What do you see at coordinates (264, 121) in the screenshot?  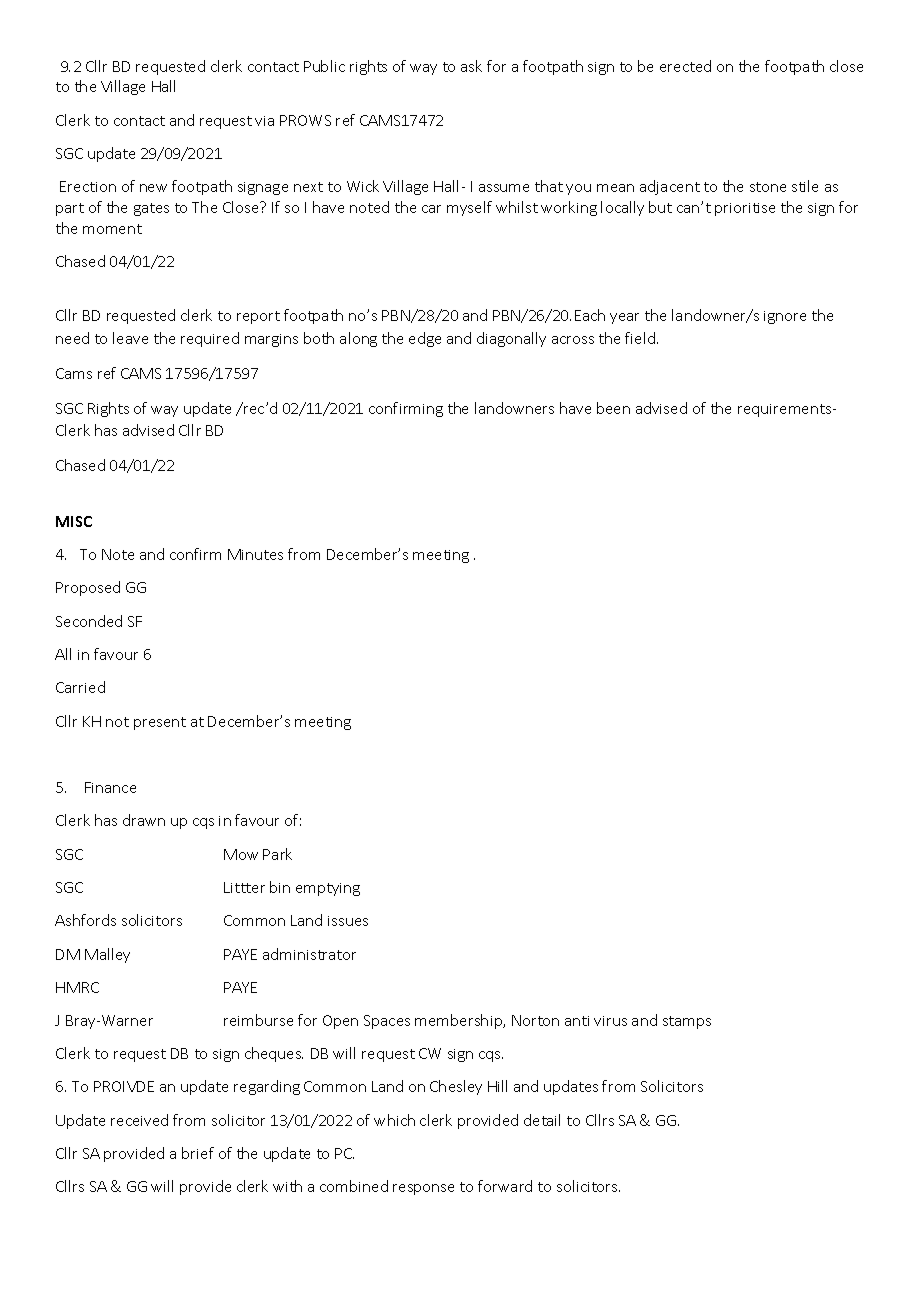 I see `via` at bounding box center [264, 121].
